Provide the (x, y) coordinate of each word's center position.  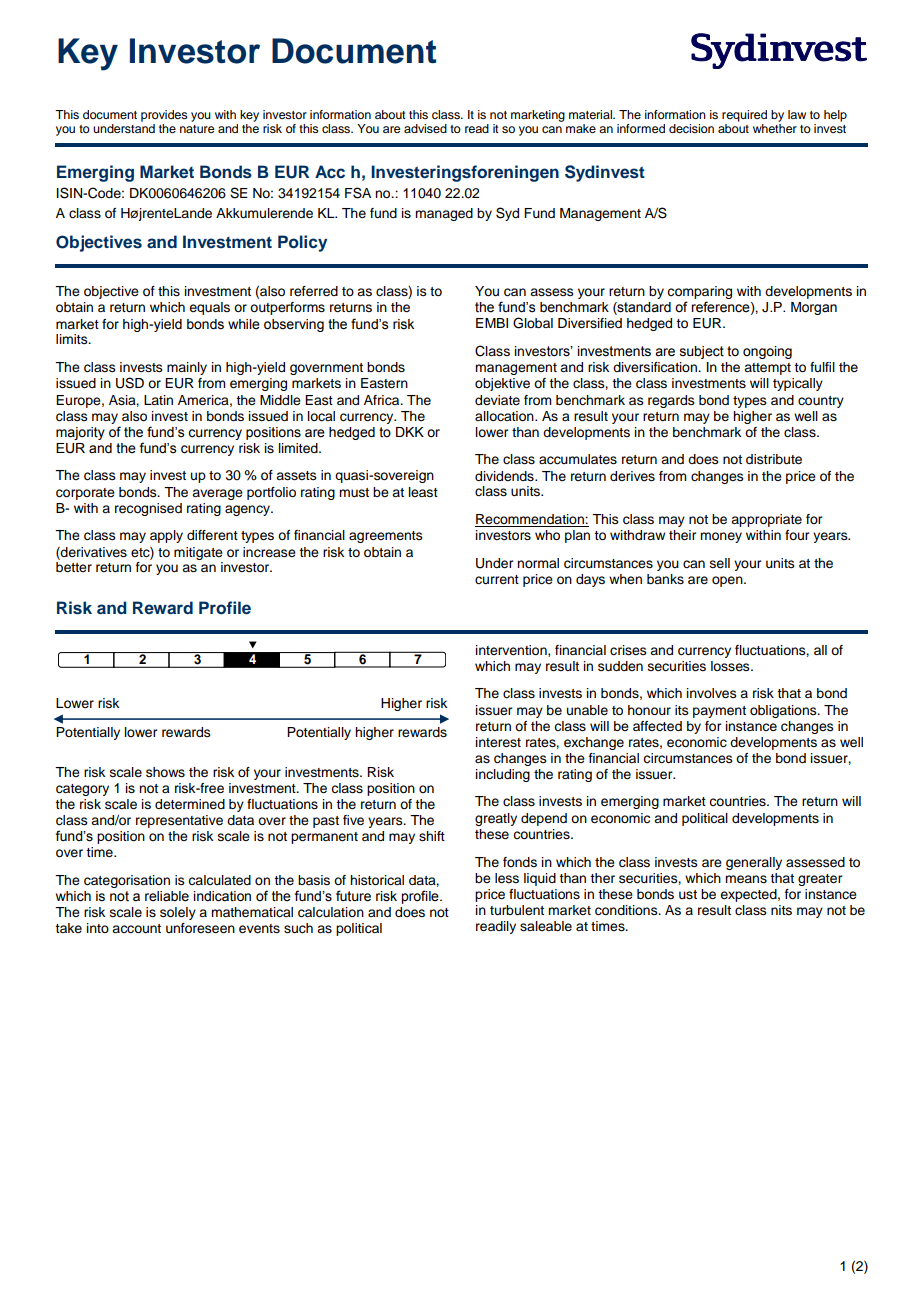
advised (425, 128)
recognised (148, 509)
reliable (167, 896)
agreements (386, 537)
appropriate (766, 520)
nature (197, 129)
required (744, 116)
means (746, 879)
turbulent (517, 910)
